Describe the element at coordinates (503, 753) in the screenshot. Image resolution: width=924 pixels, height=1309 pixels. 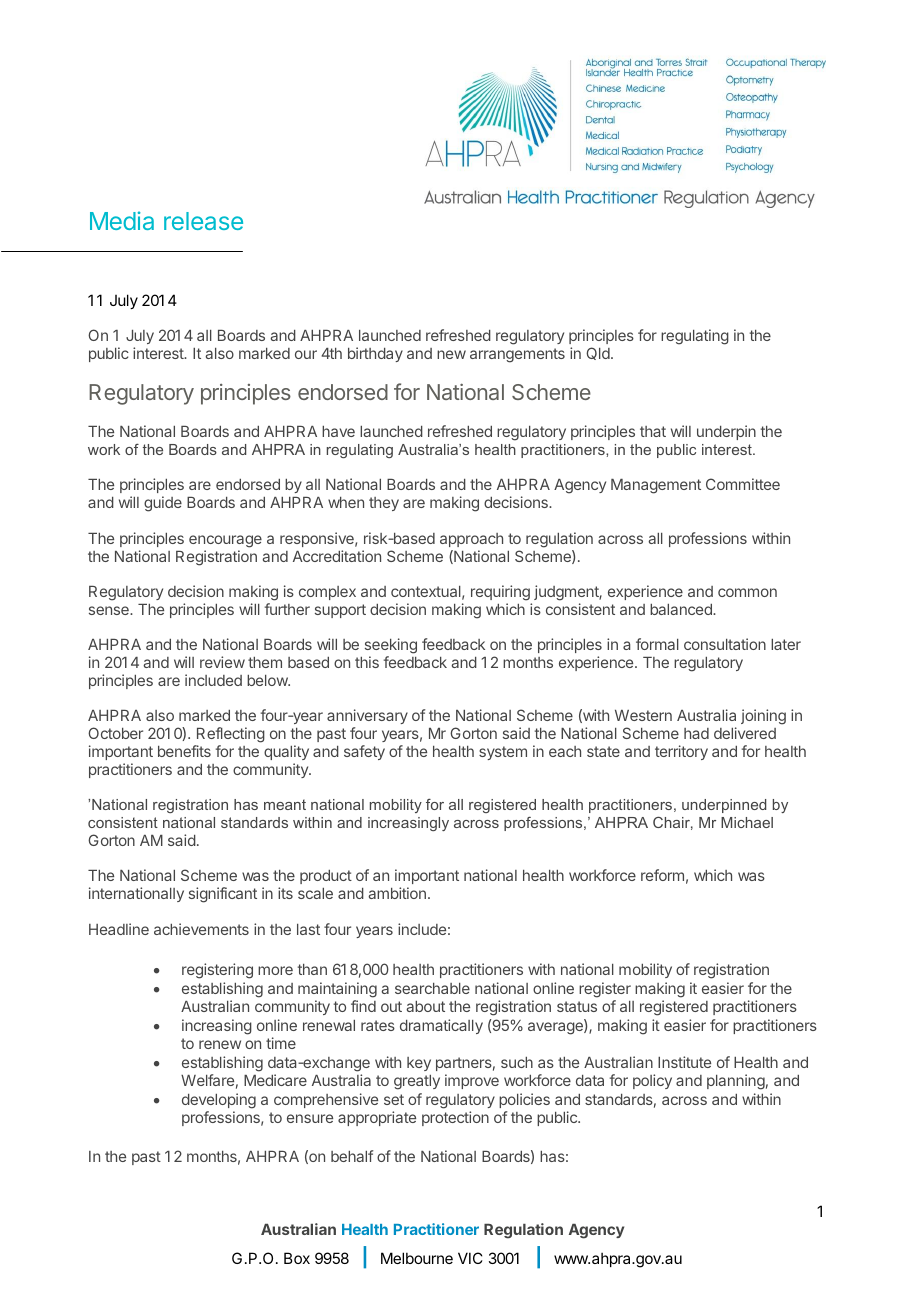
I see `system` at that location.
